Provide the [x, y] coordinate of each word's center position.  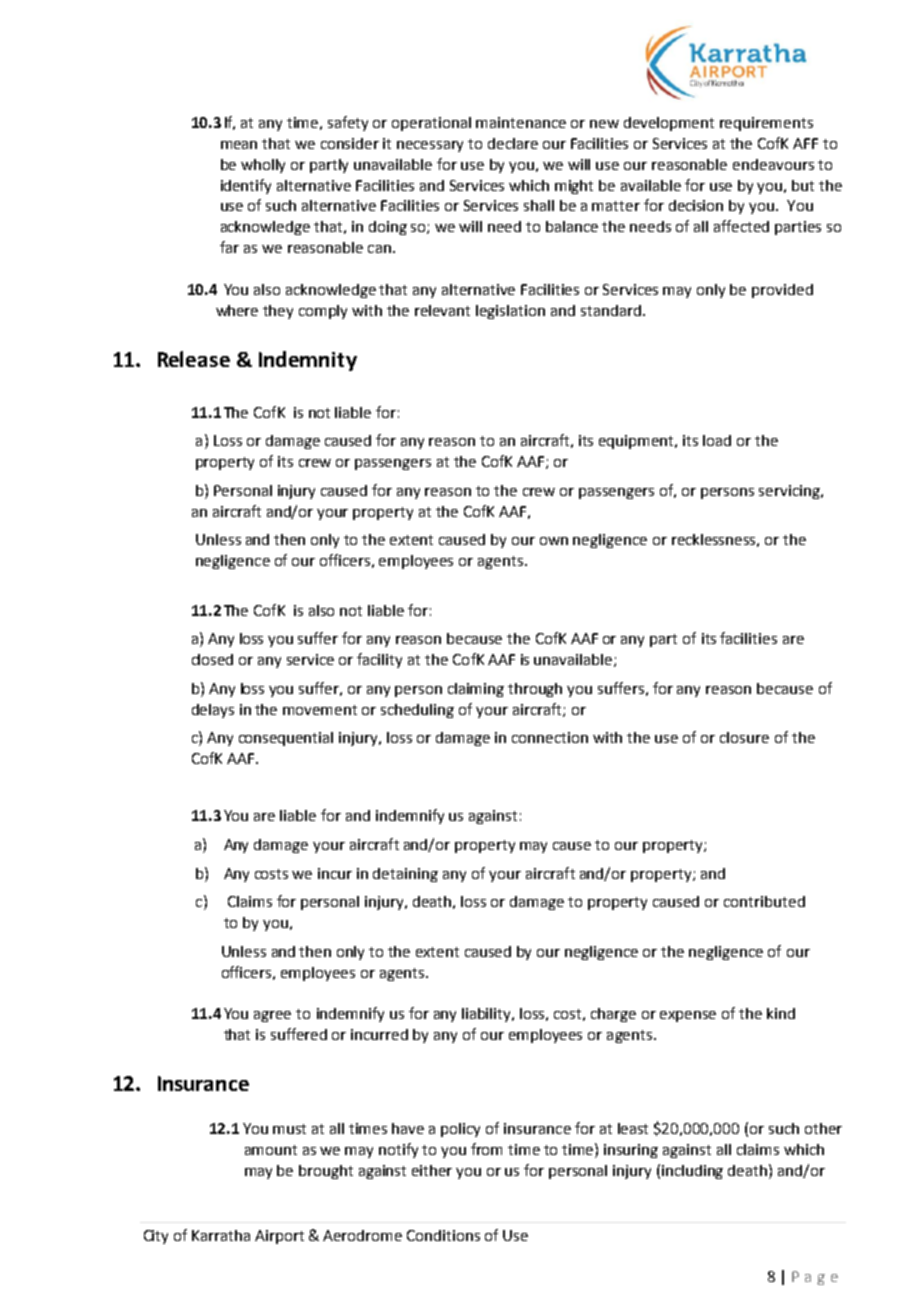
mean [239, 145]
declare [513, 143]
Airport [279, 1237]
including [692, 1172]
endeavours [773, 164]
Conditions [443, 1235]
